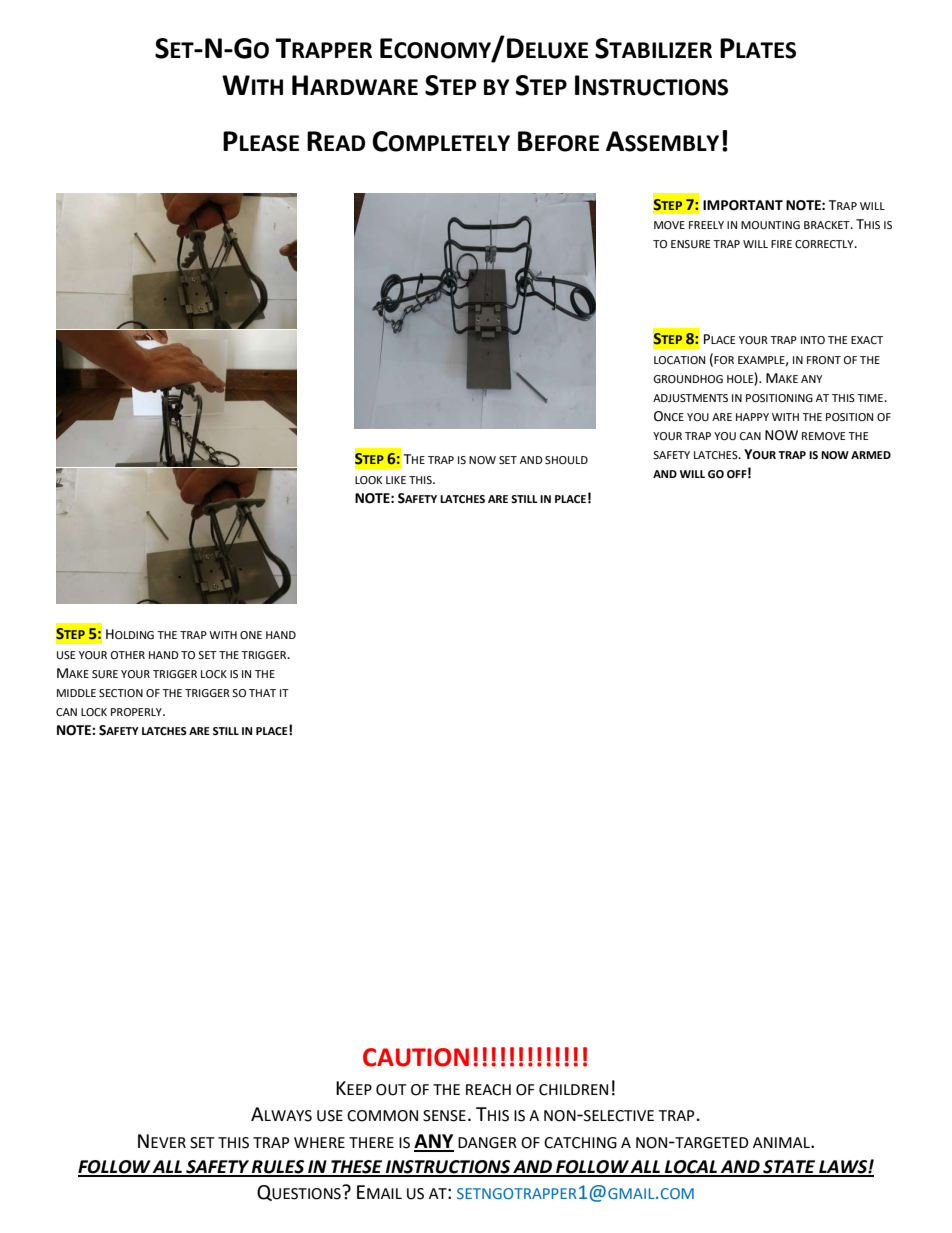 The image size is (952, 1233). What do you see at coordinates (278, 1168) in the screenshot?
I see `RULES` at bounding box center [278, 1168].
